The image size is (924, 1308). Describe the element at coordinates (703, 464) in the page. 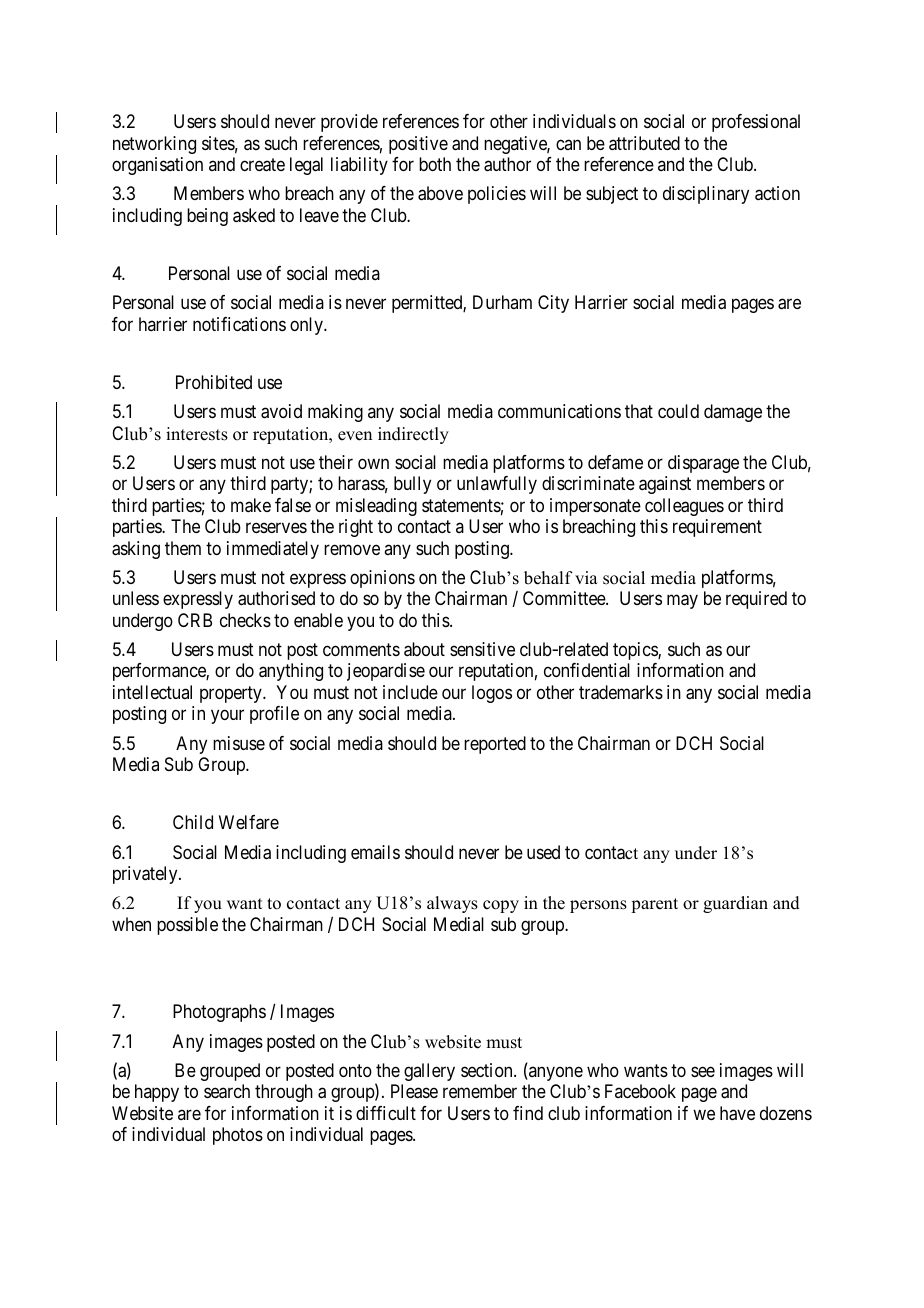

I see `disparage` at that location.
